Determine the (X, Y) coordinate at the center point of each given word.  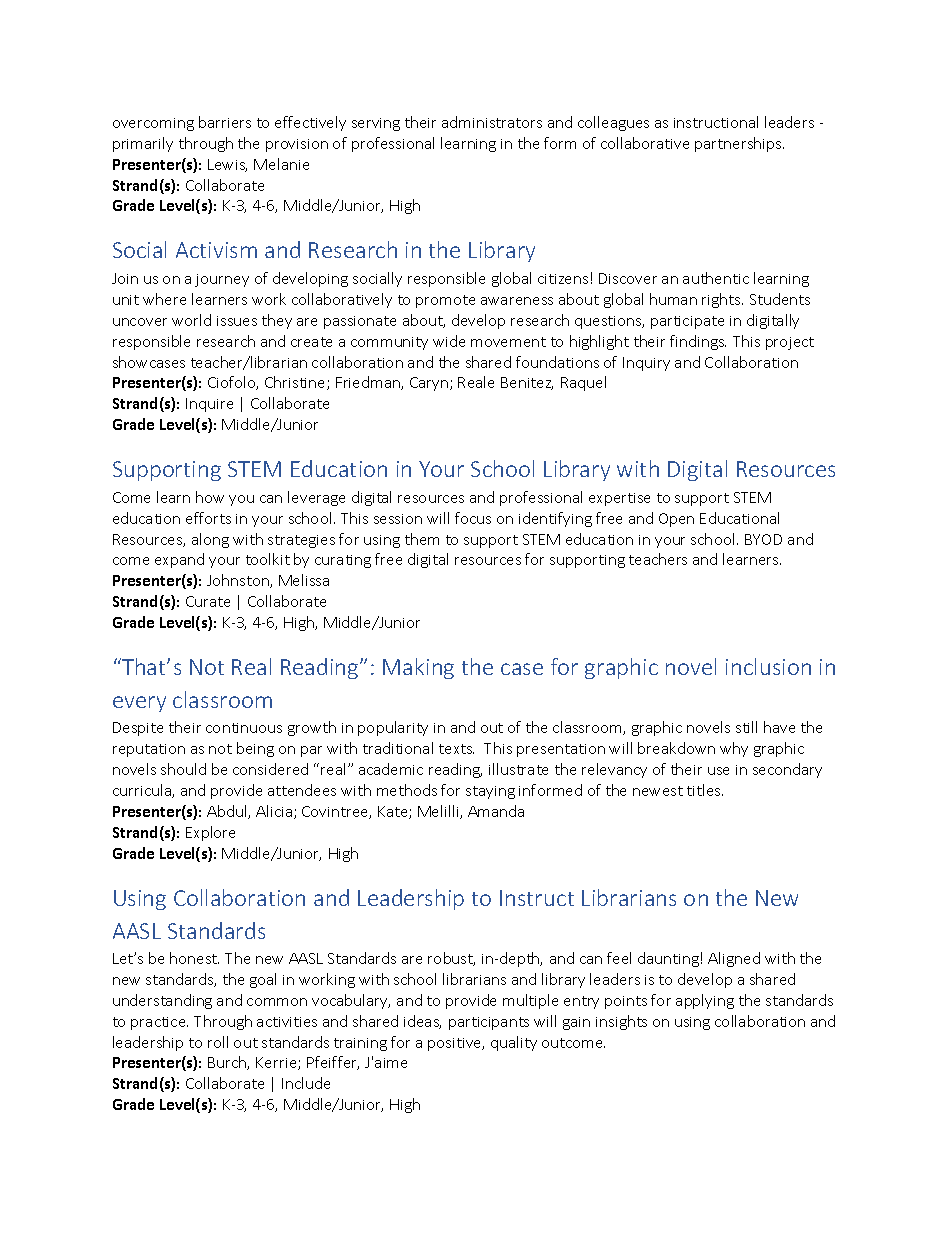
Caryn (430, 384)
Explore (210, 833)
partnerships (739, 144)
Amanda (496, 811)
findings (698, 342)
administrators (492, 122)
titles (705, 790)
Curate (208, 601)
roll (218, 1042)
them (422, 539)
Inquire (209, 405)
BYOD (763, 539)
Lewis (227, 165)
